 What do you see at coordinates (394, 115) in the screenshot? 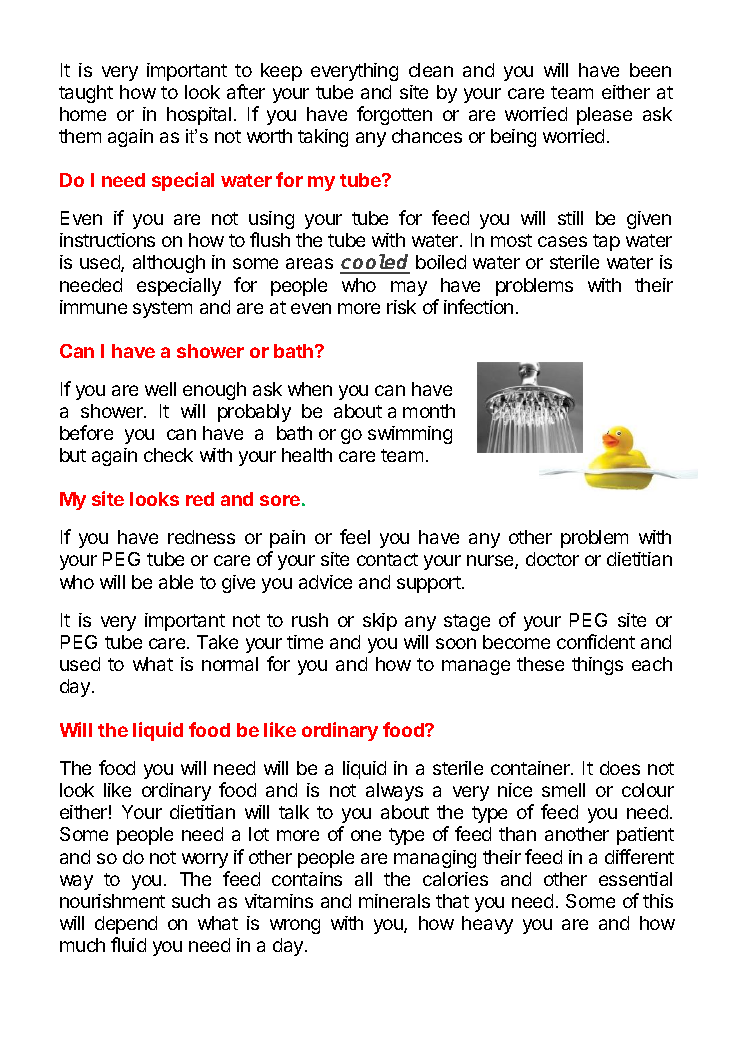
I see `forgotten` at bounding box center [394, 115].
